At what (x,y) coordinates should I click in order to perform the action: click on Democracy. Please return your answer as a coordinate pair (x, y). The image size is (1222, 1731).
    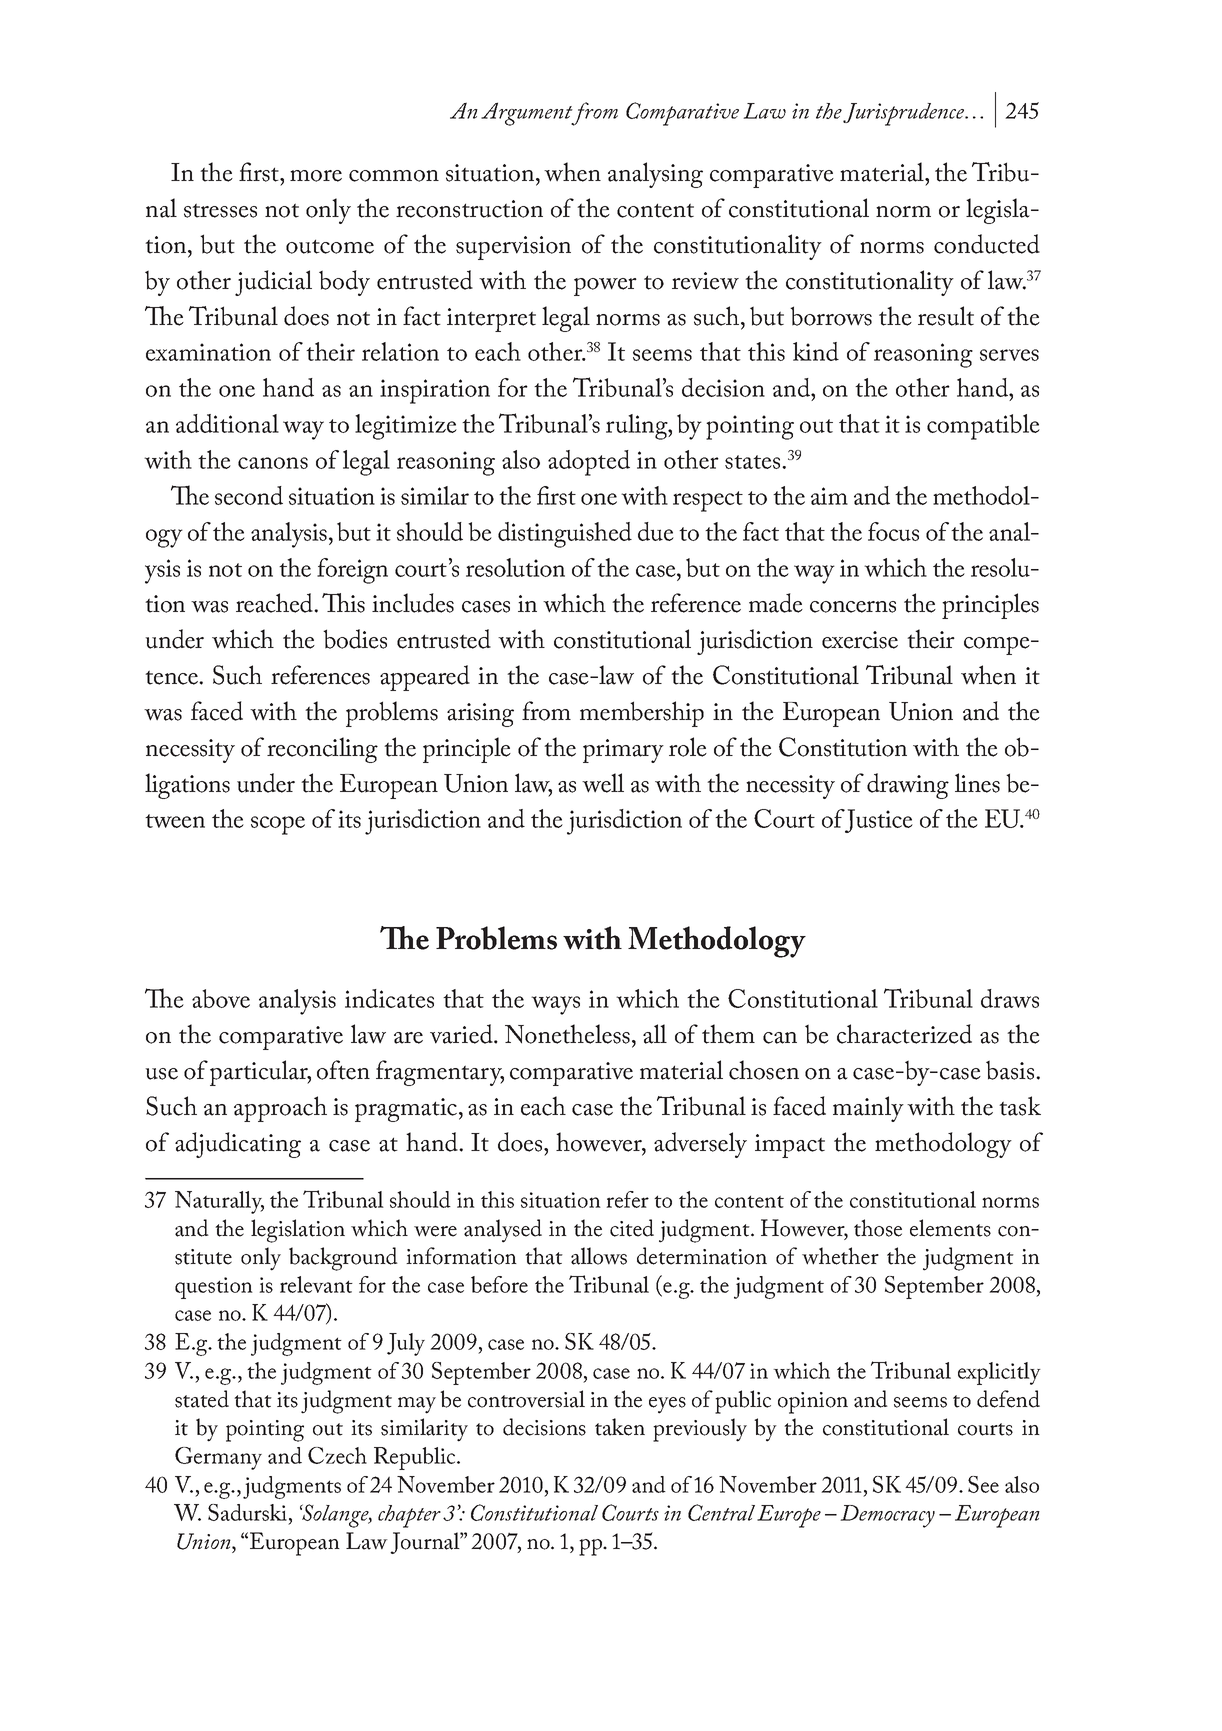
    Looking at the image, I should click on (887, 1516).
